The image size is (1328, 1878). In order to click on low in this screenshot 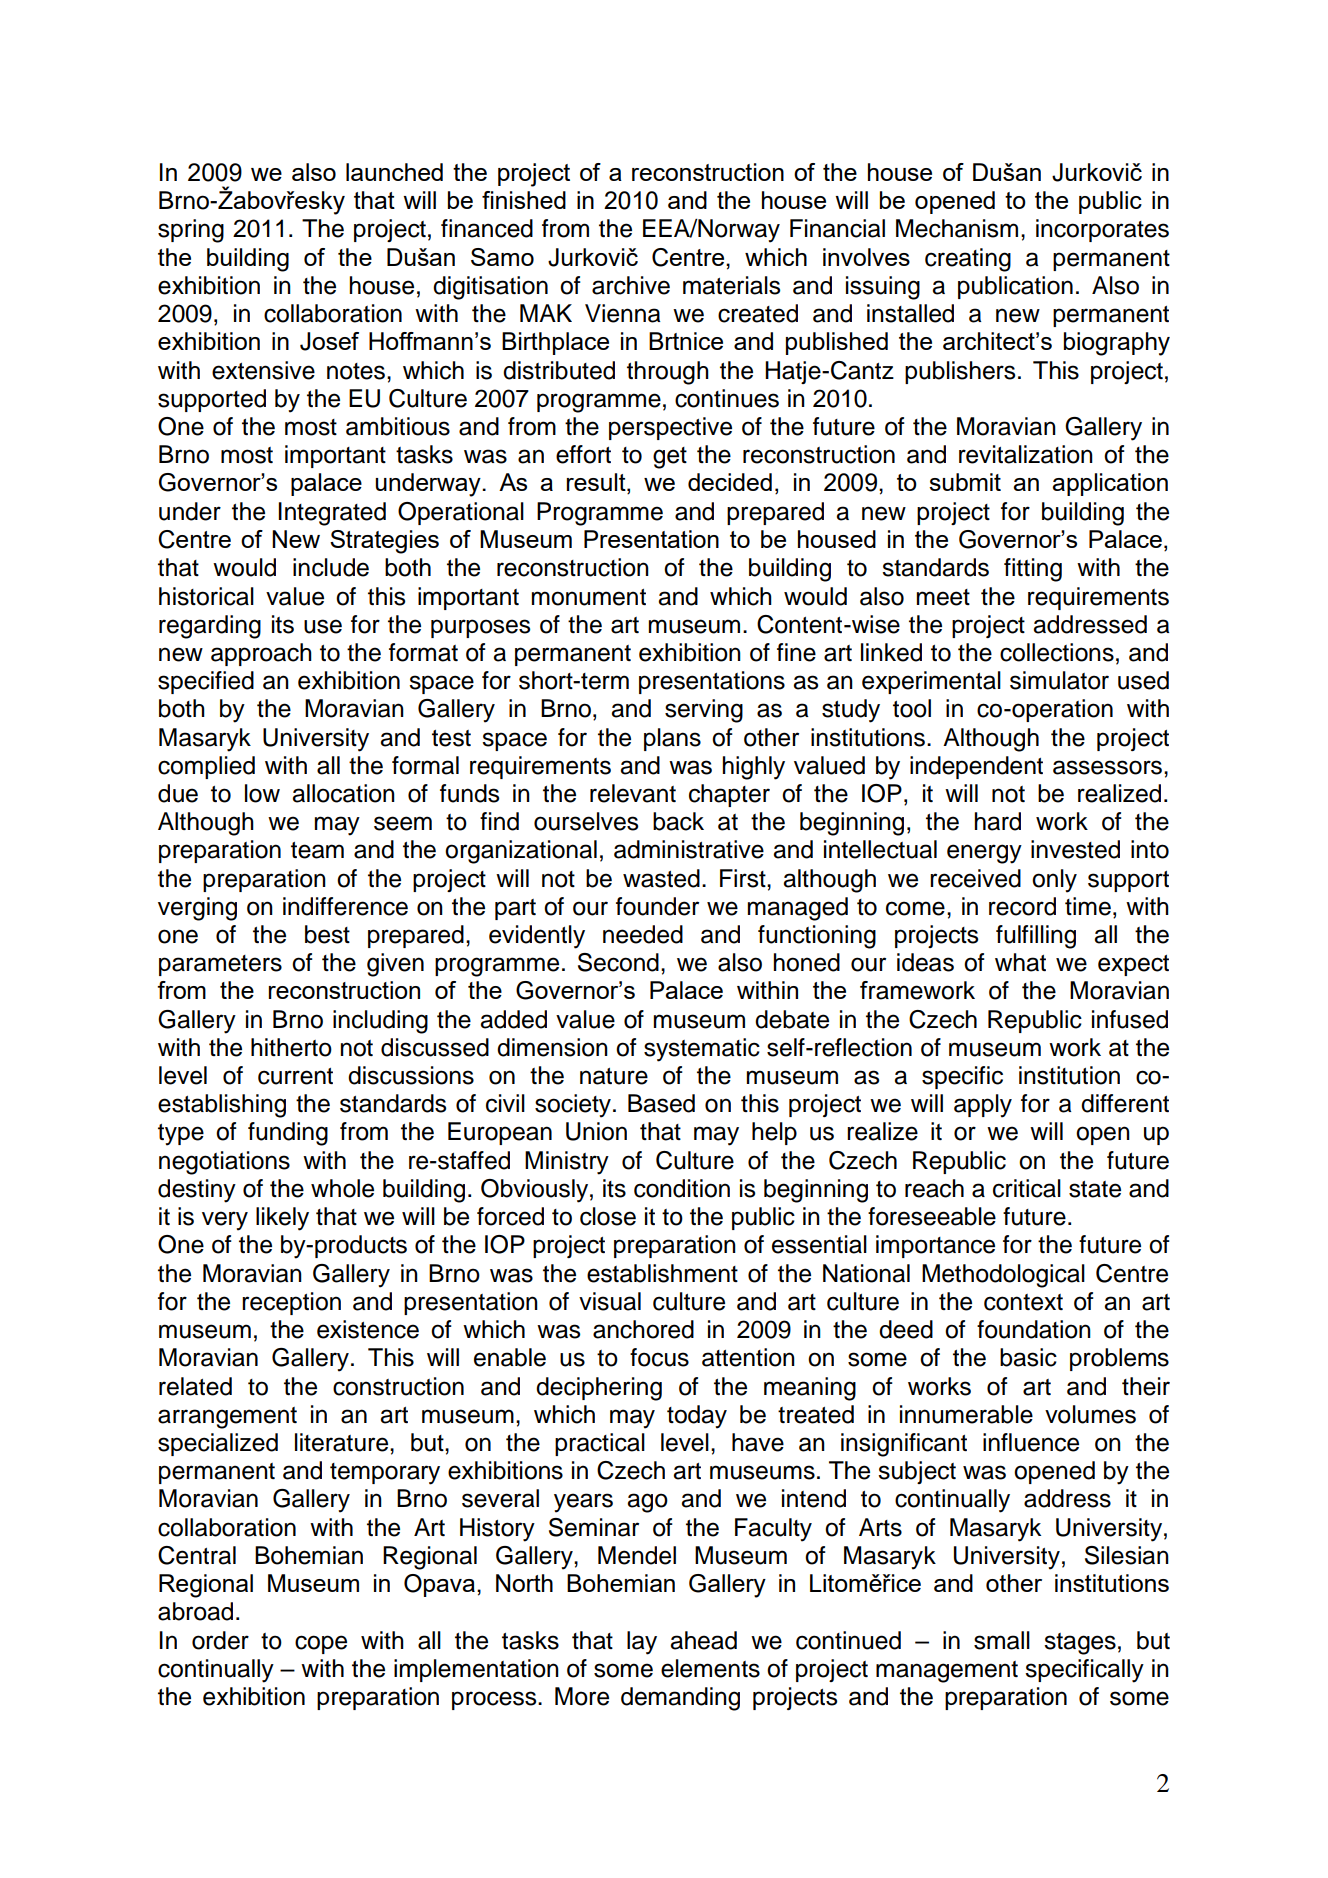, I will do `click(262, 793)`.
